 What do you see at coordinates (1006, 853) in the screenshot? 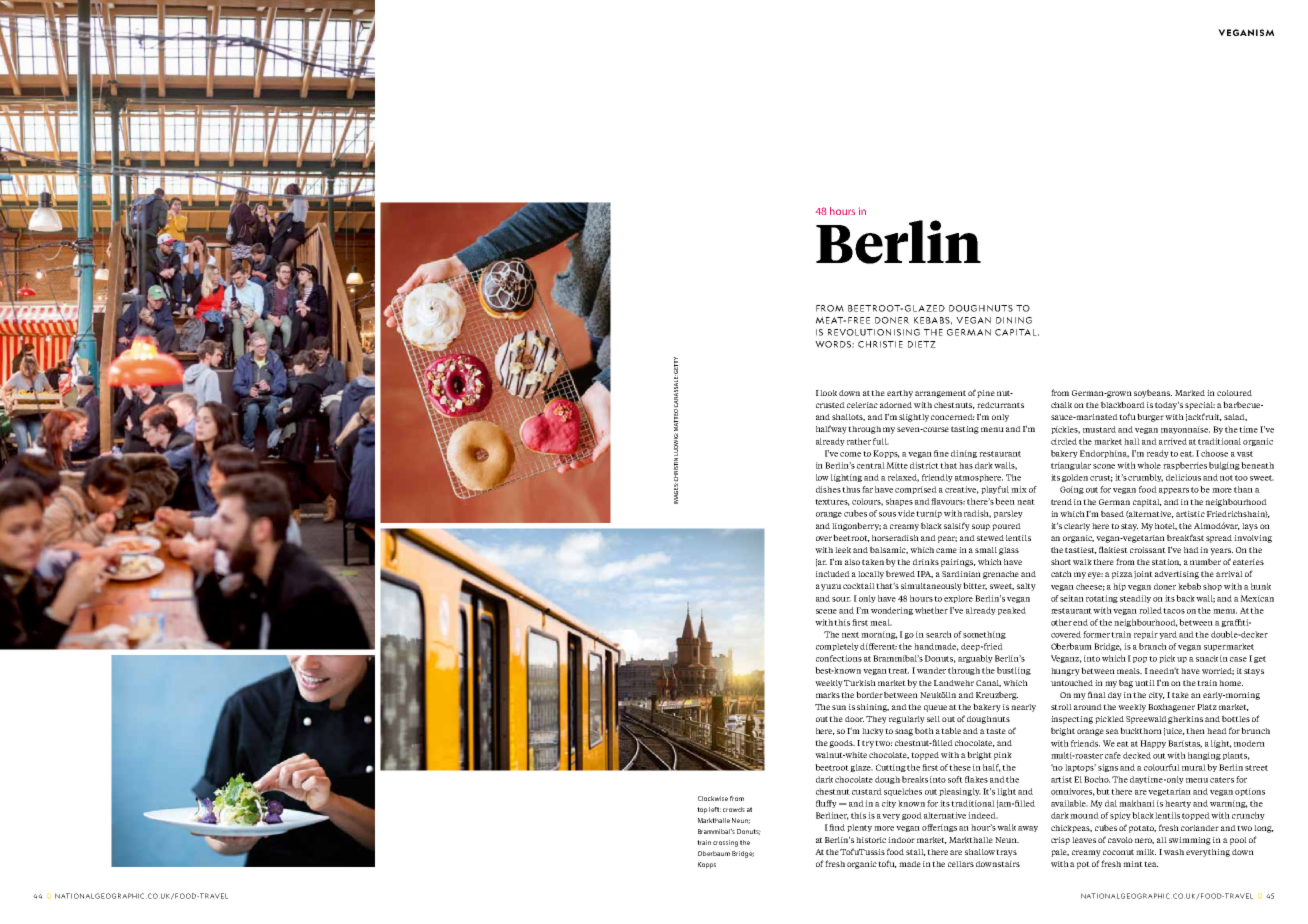
I see `trays` at bounding box center [1006, 853].
